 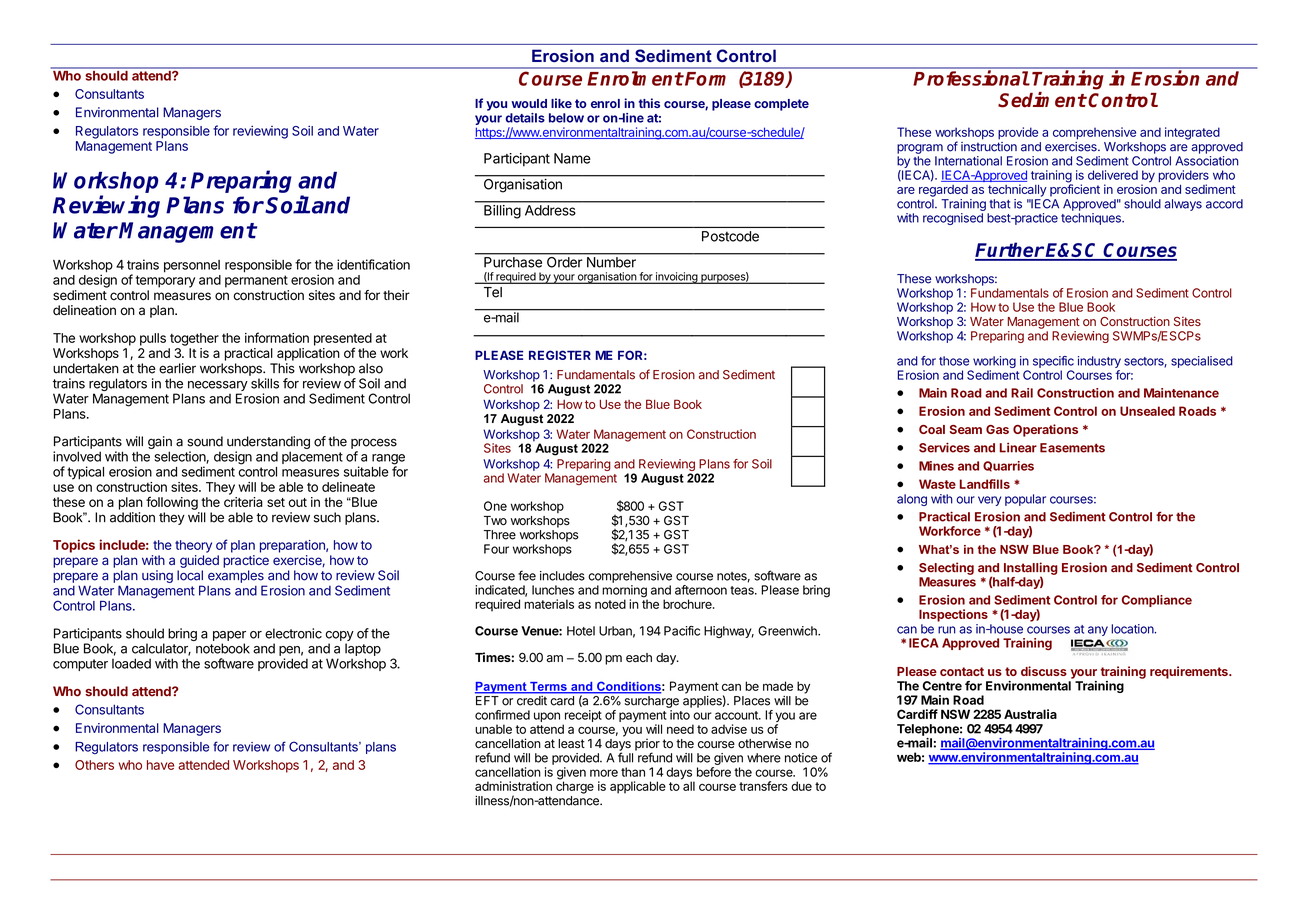 I want to click on REGISTER, so click(x=560, y=355).
